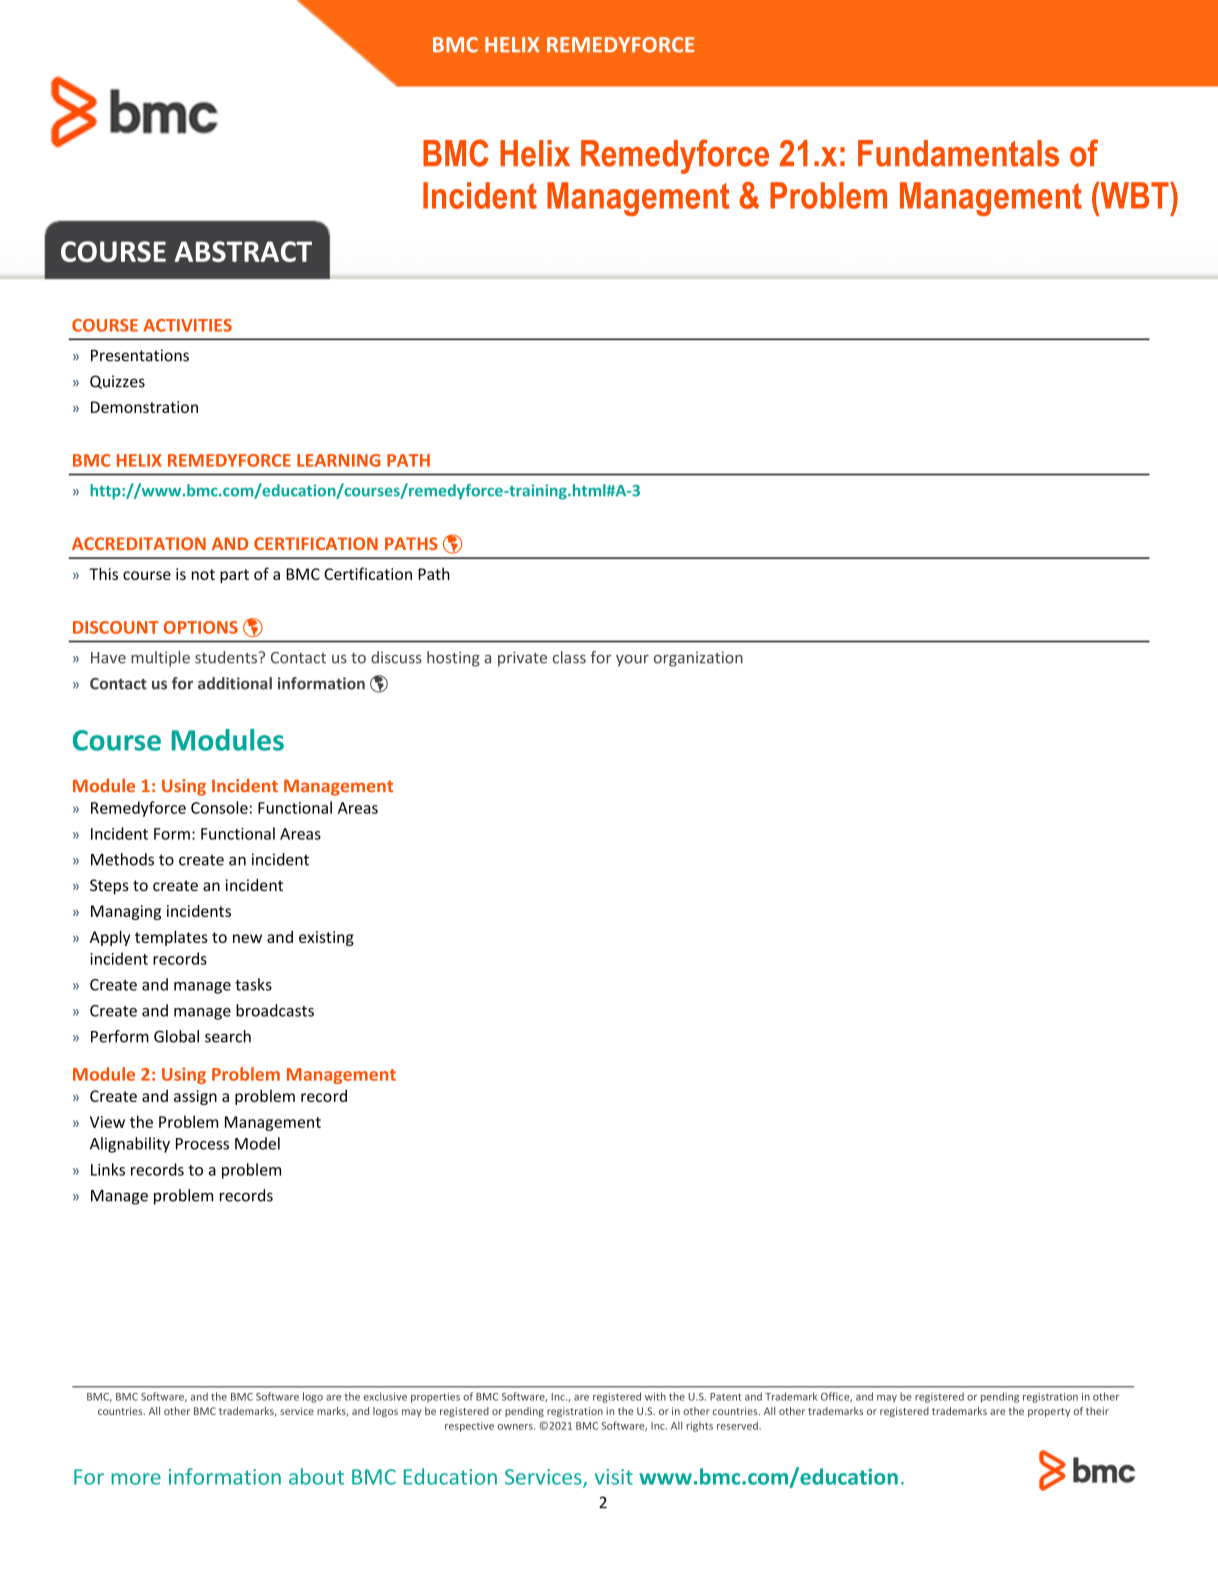 The width and height of the screenshot is (1218, 1576). I want to click on property, so click(1049, 1412).
